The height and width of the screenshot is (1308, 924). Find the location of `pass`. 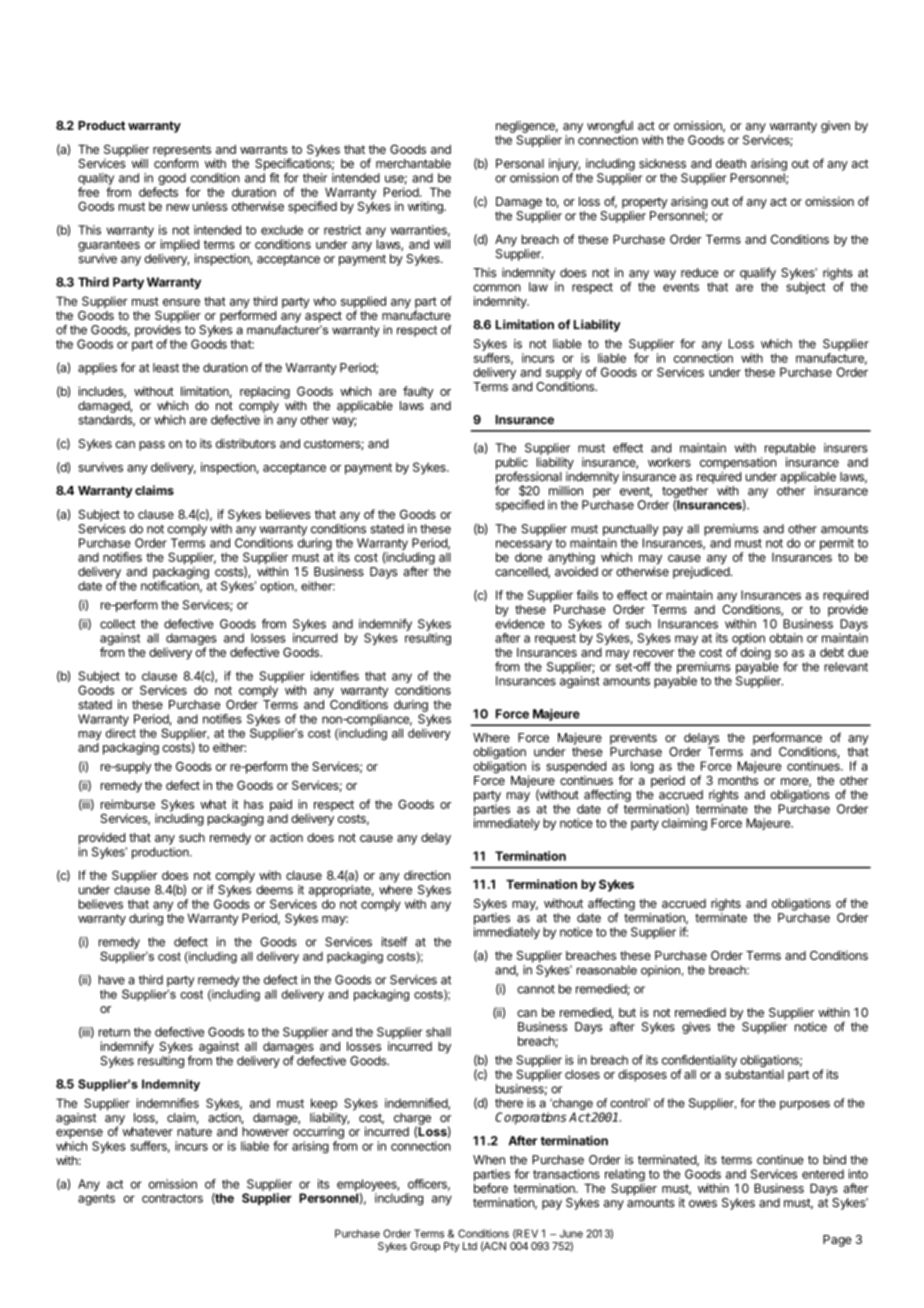

pass is located at coordinates (152, 446).
